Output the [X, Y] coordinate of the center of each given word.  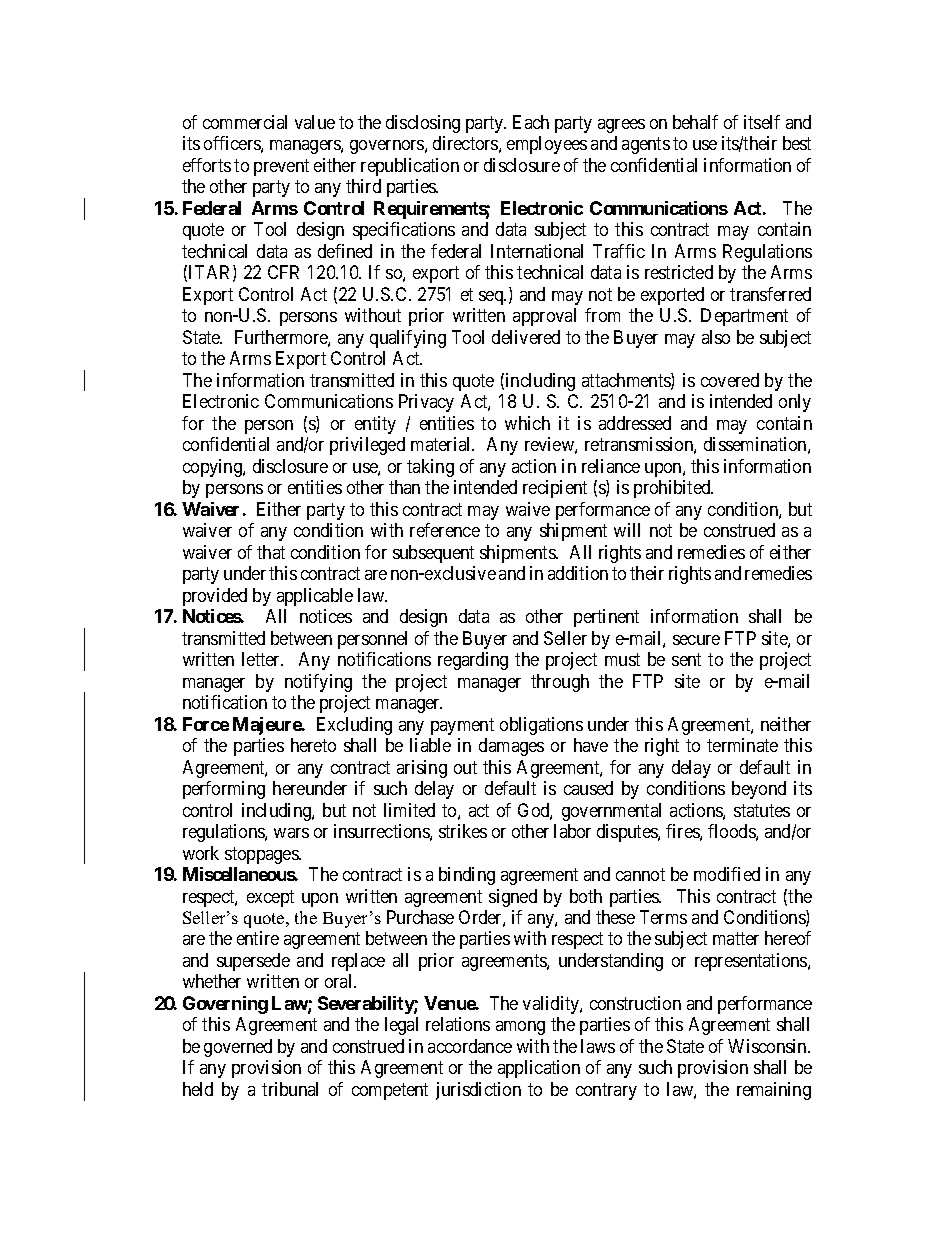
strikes [463, 831]
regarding [473, 661]
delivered [526, 337]
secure [696, 640]
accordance [470, 1046]
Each [531, 122]
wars [291, 833]
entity [375, 425]
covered [730, 380]
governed [238, 1048]
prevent [281, 167]
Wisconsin [768, 1046]
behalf [695, 122]
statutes [762, 810]
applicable [315, 597]
